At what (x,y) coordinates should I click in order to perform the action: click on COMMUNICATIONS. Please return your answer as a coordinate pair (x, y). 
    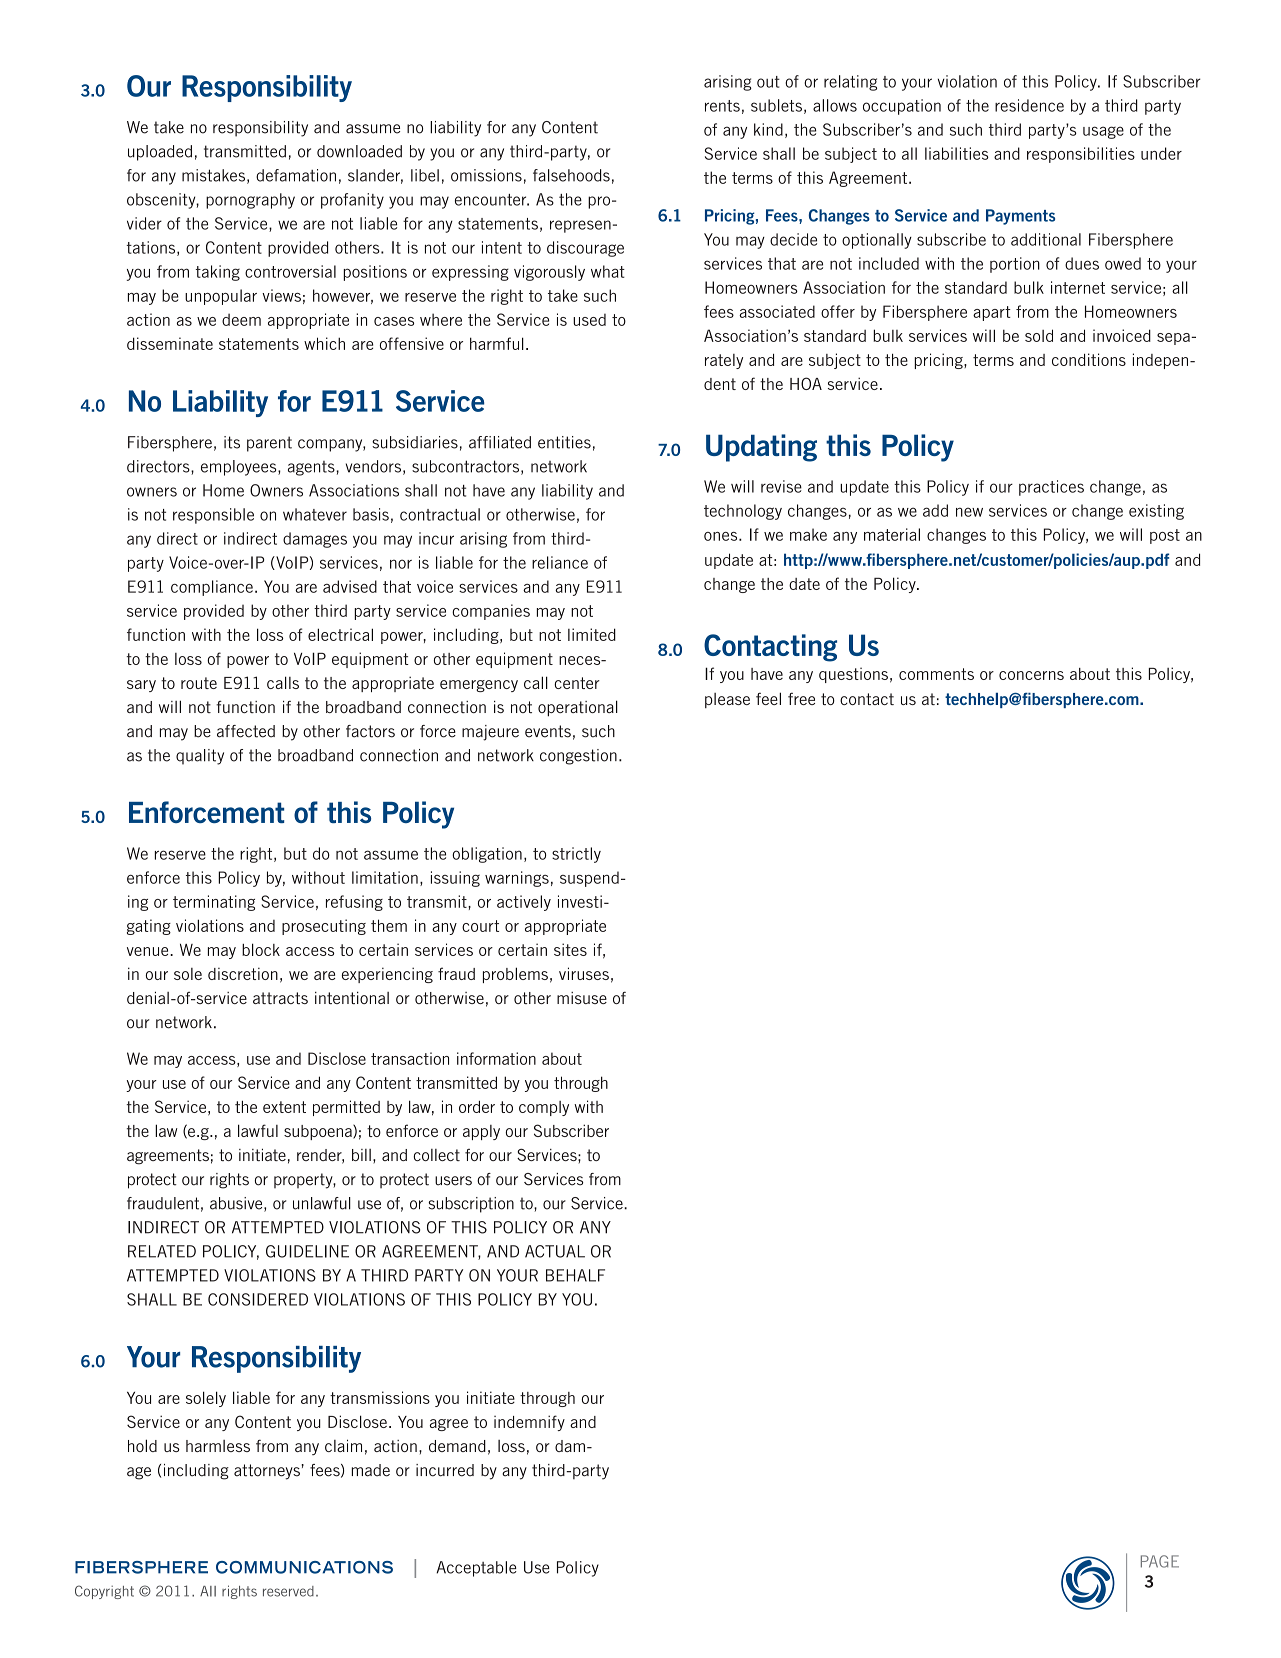
    Looking at the image, I should click on (304, 1567).
